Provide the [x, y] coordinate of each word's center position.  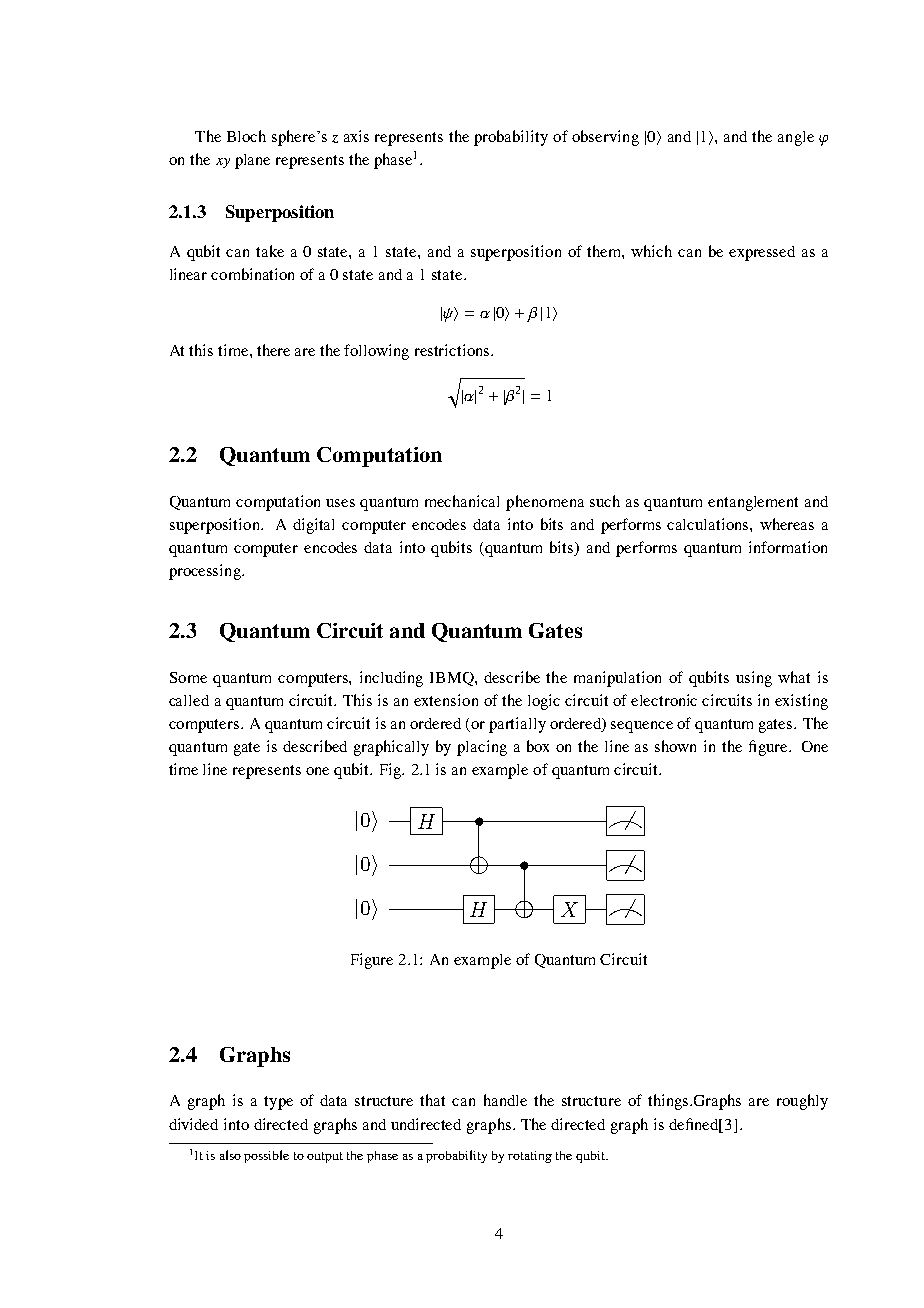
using [754, 679]
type [278, 1103]
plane [252, 161]
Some [188, 677]
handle [505, 1100]
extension [446, 700]
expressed [762, 253]
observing [605, 138]
